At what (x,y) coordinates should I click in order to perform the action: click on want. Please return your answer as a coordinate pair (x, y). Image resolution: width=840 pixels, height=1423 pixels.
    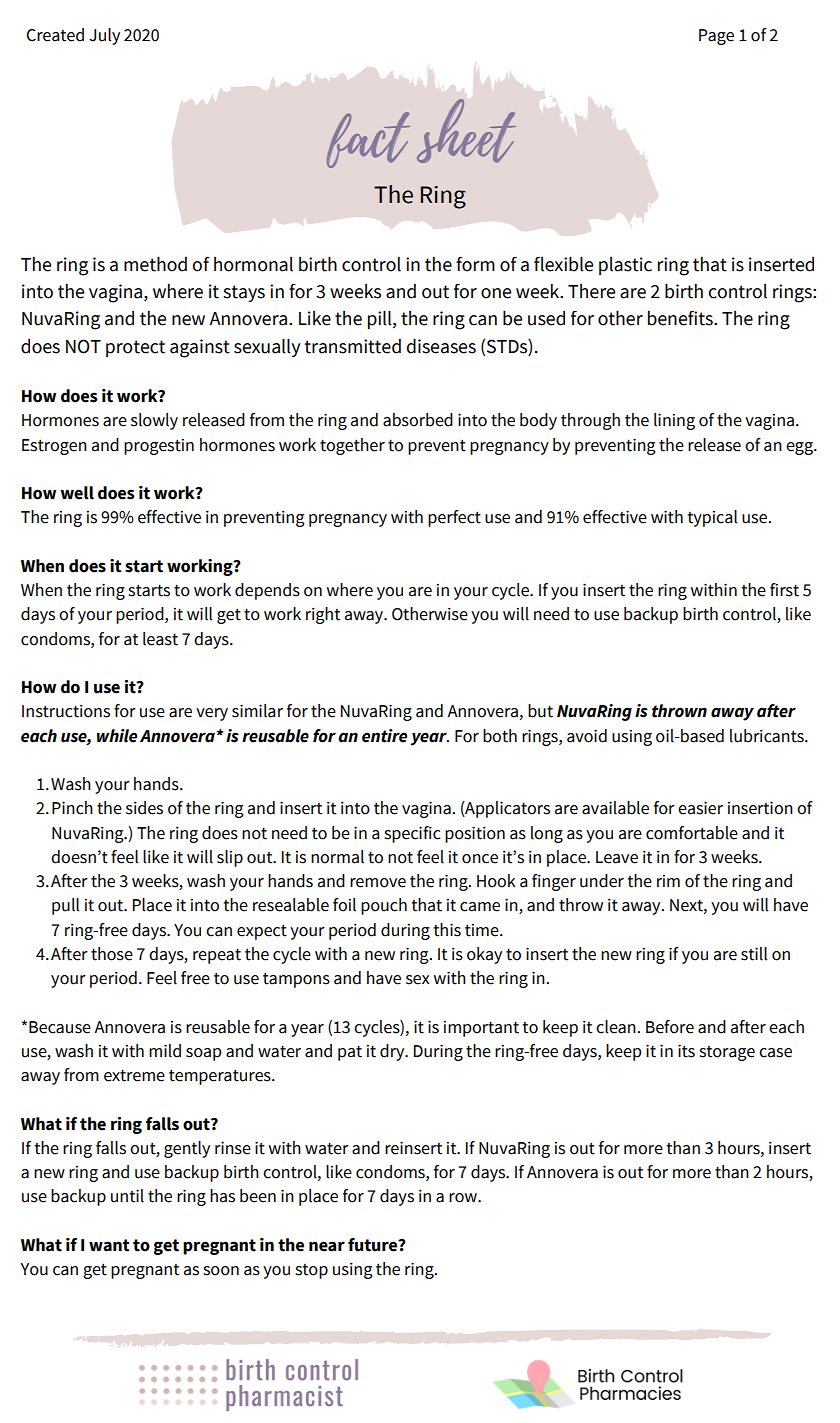
    Looking at the image, I should click on (109, 1245).
